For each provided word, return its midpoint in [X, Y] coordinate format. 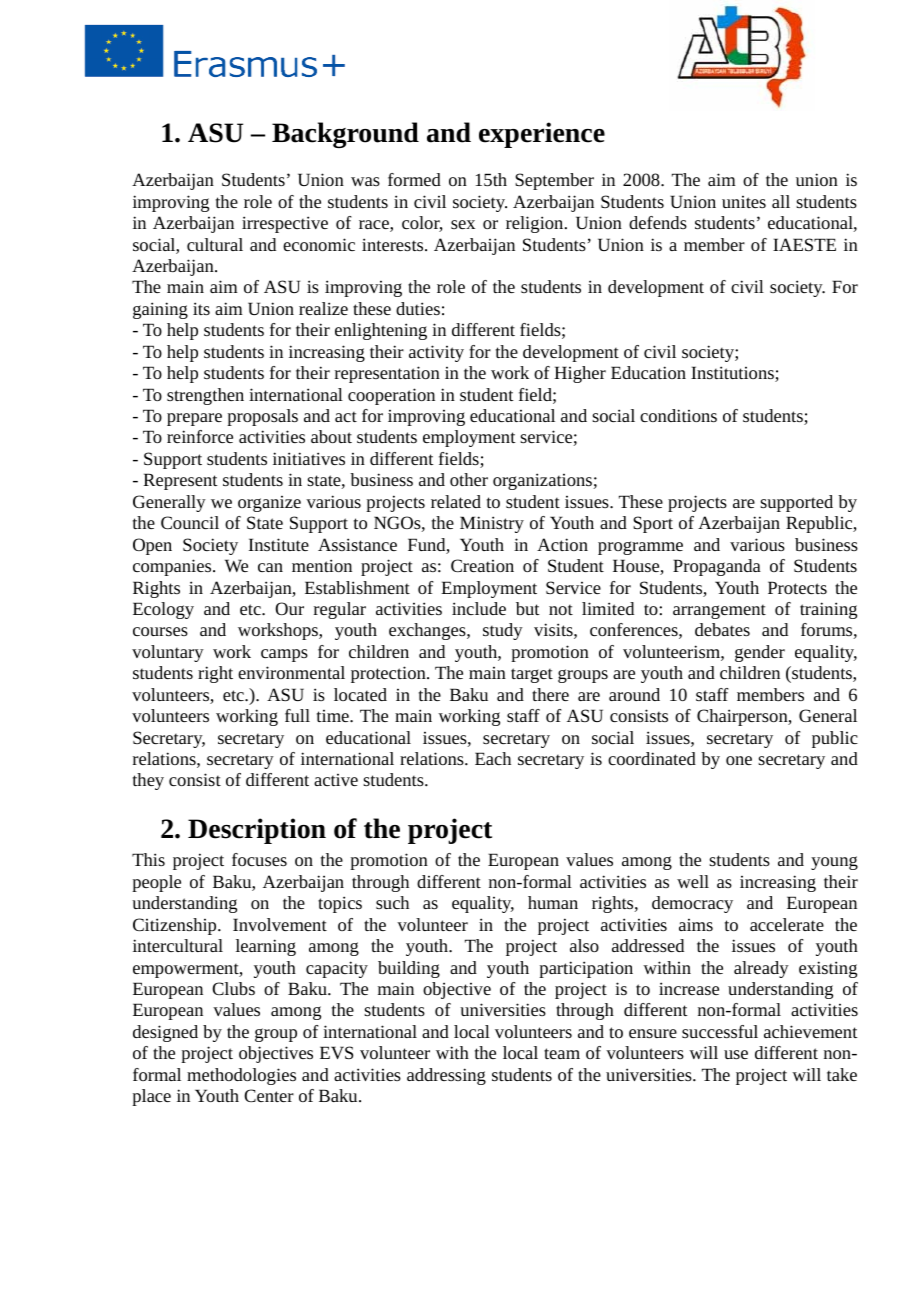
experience [542, 135]
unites [744, 202]
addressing [446, 1076]
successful [720, 1031]
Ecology [163, 610]
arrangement [719, 611]
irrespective [285, 224]
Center [269, 1095]
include [479, 608]
